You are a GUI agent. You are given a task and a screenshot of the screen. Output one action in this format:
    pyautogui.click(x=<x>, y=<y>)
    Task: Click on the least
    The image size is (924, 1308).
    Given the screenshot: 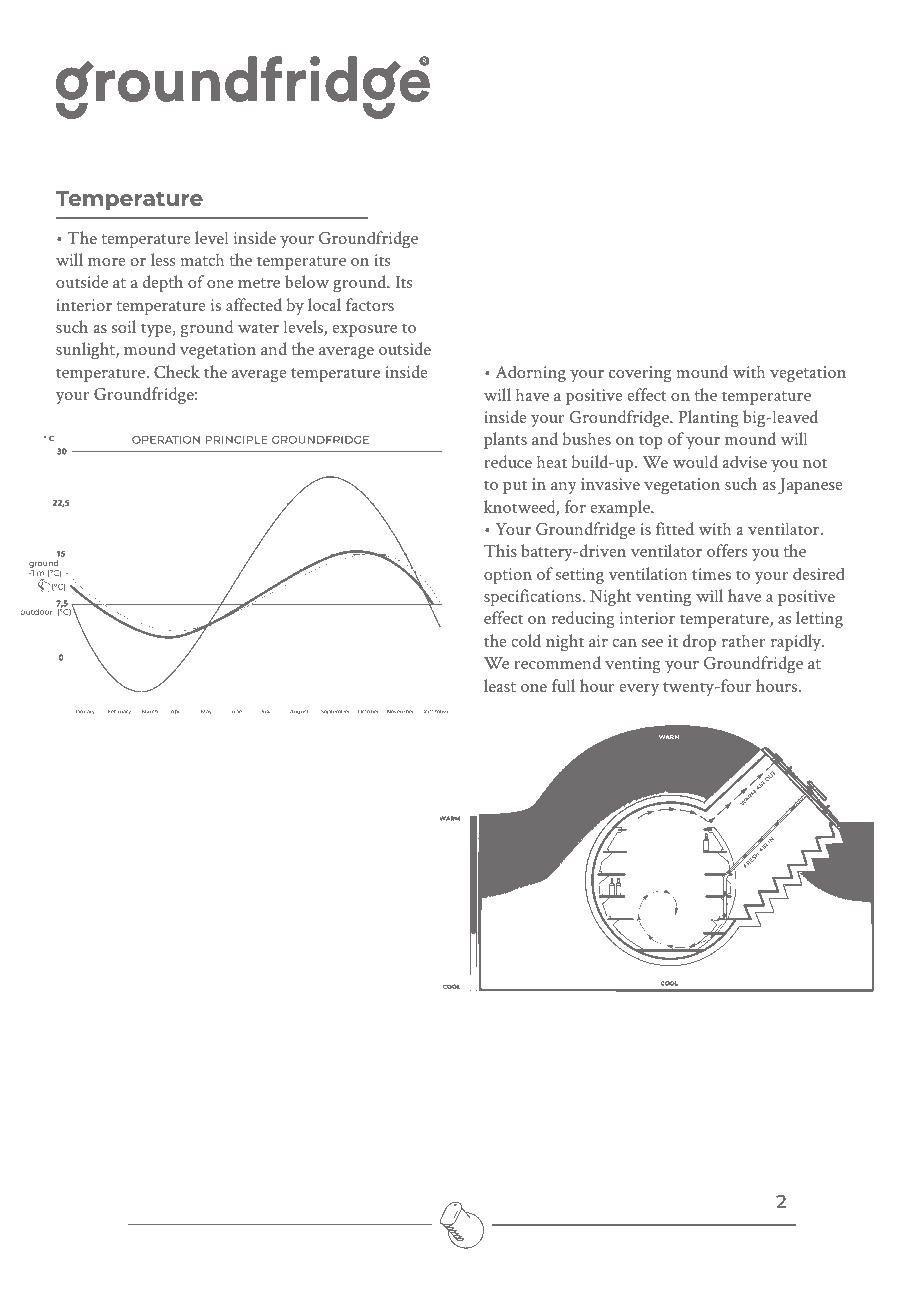 What is the action you would take?
    pyautogui.click(x=500, y=685)
